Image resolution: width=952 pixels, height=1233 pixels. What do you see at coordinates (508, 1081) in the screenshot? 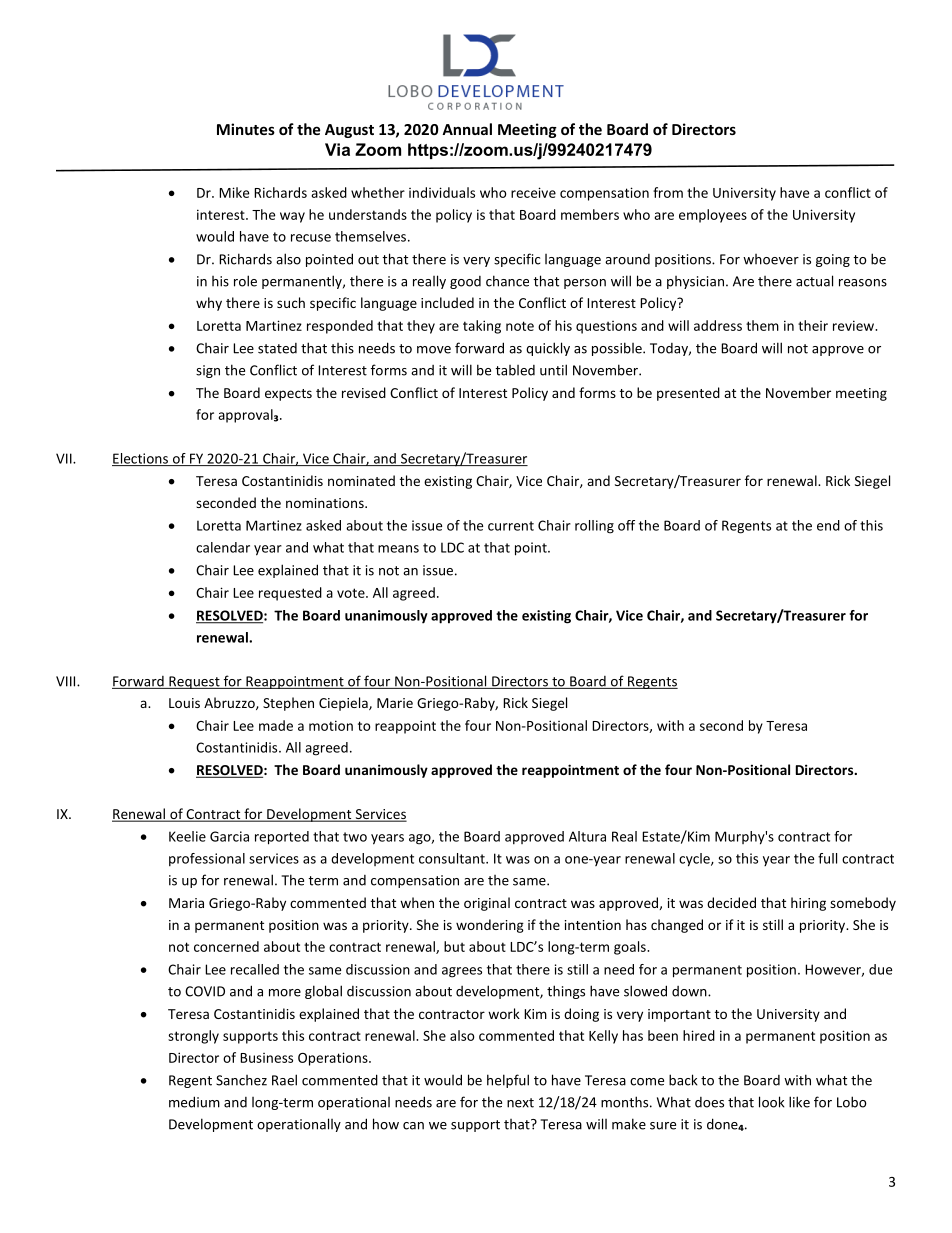
I see `helpful` at bounding box center [508, 1081].
